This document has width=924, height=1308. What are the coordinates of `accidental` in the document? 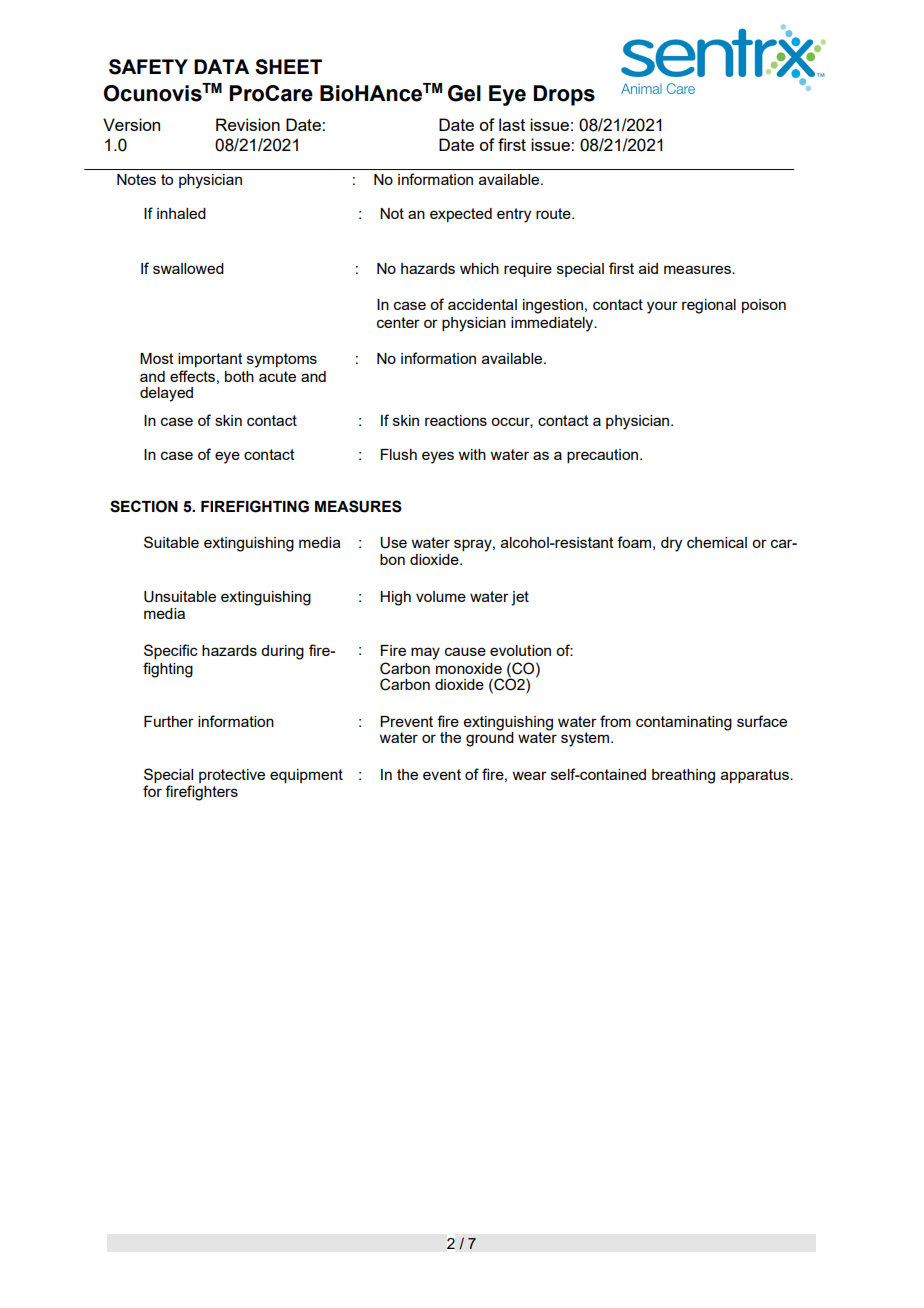 It's located at (482, 304).
